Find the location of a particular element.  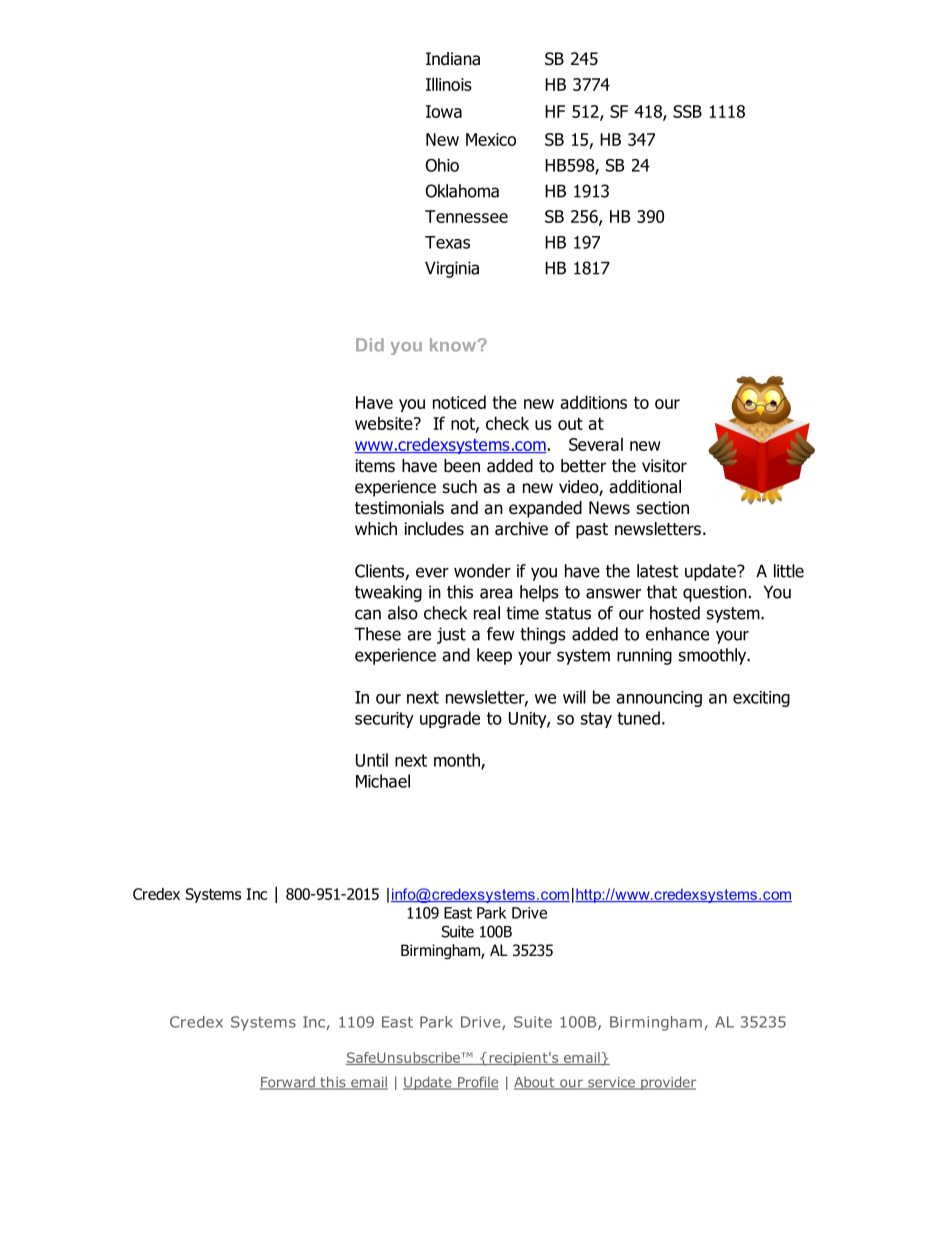

Did is located at coordinates (370, 345).
